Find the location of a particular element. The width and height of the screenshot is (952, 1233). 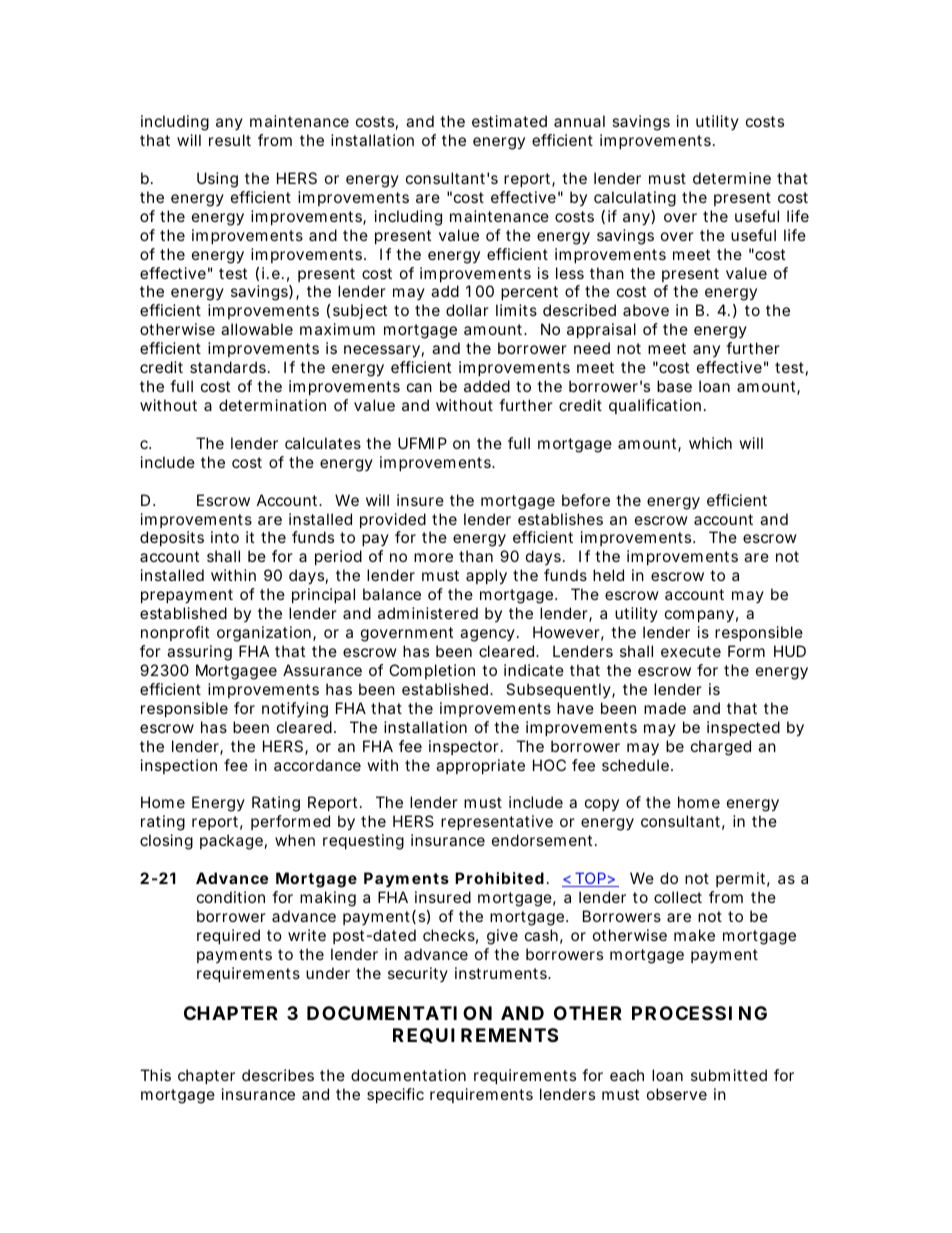

allowable is located at coordinates (257, 329).
